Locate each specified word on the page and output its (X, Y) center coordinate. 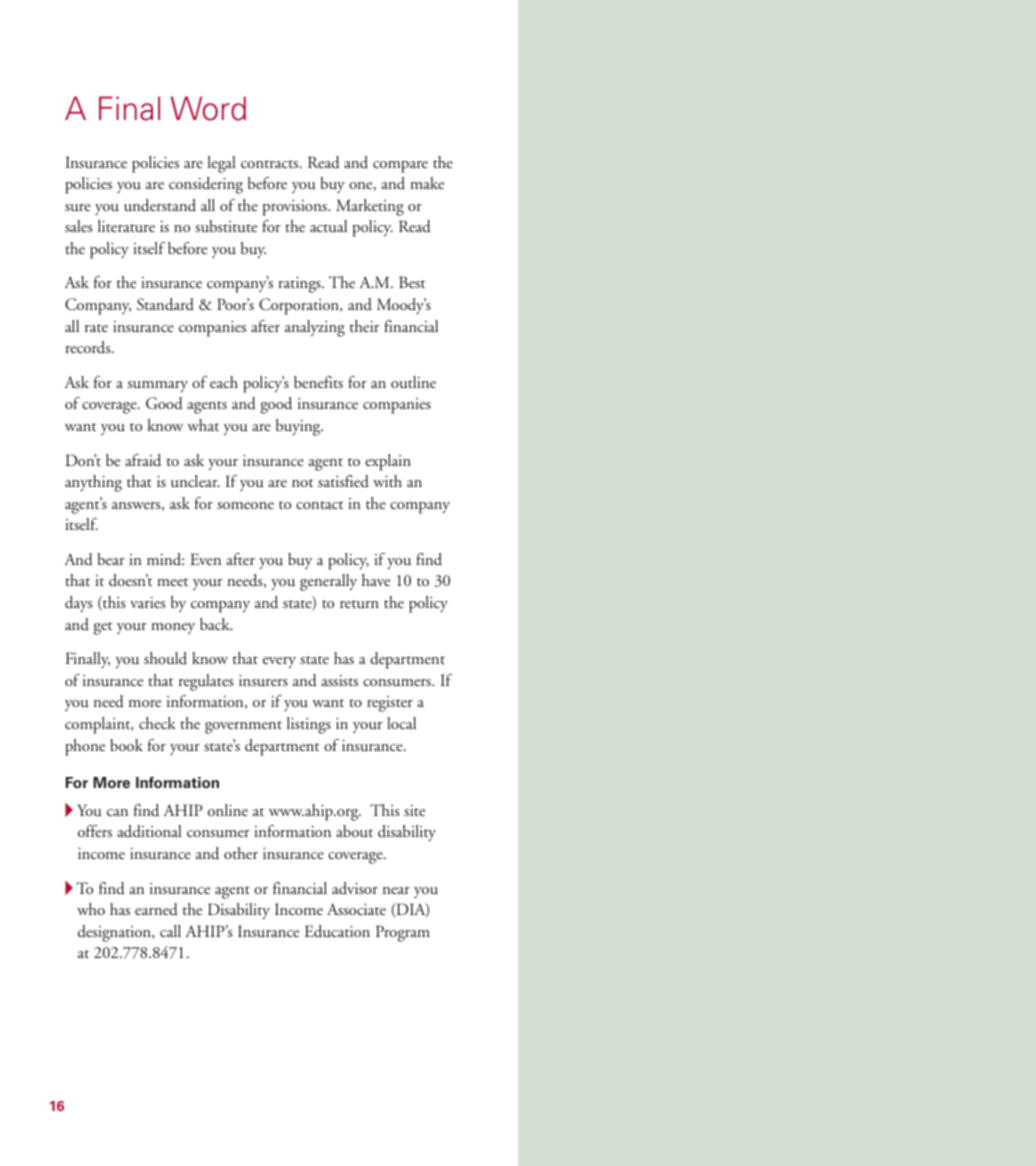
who (91, 909)
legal (221, 164)
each (224, 382)
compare (400, 167)
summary (157, 386)
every (279, 662)
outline (413, 382)
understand (160, 205)
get (103, 628)
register (390, 704)
